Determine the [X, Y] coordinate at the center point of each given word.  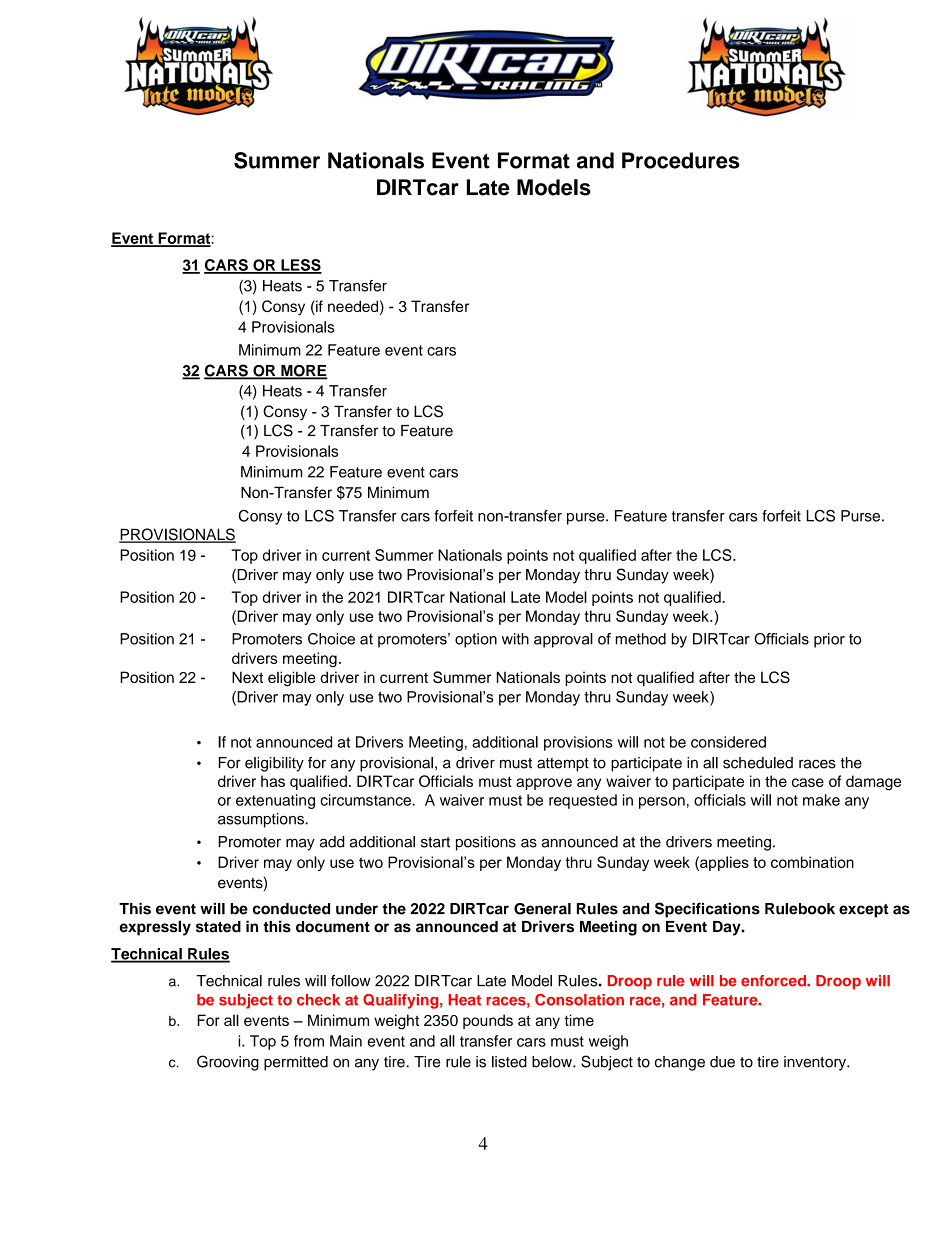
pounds [488, 1021]
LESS [300, 266]
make [821, 800]
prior [829, 640]
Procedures [681, 160]
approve [544, 784]
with [515, 639]
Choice [331, 639]
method [641, 639]
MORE [303, 372]
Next [247, 677]
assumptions [262, 820]
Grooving [228, 1063]
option [476, 640]
